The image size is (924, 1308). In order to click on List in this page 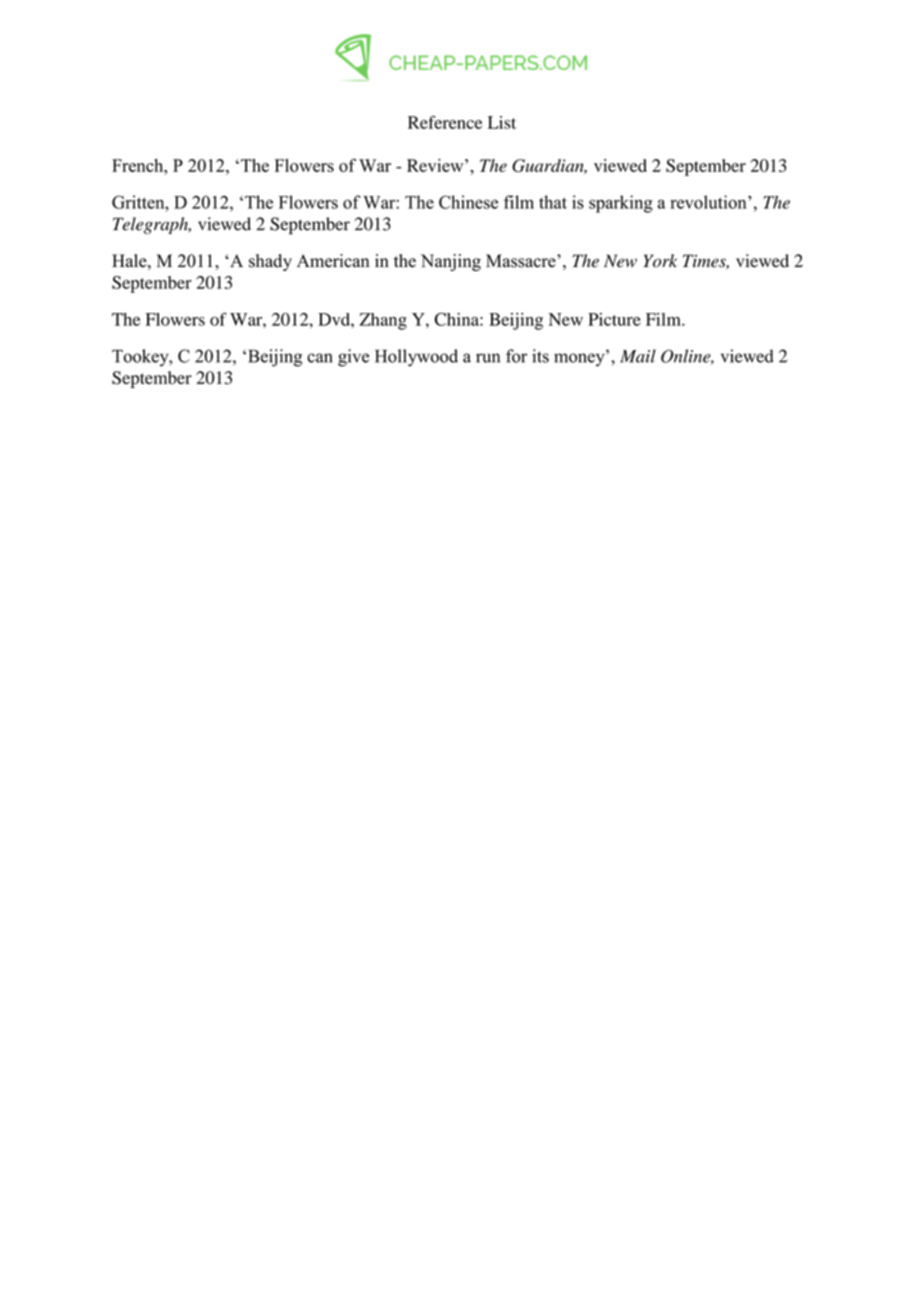, I will do `click(502, 122)`.
